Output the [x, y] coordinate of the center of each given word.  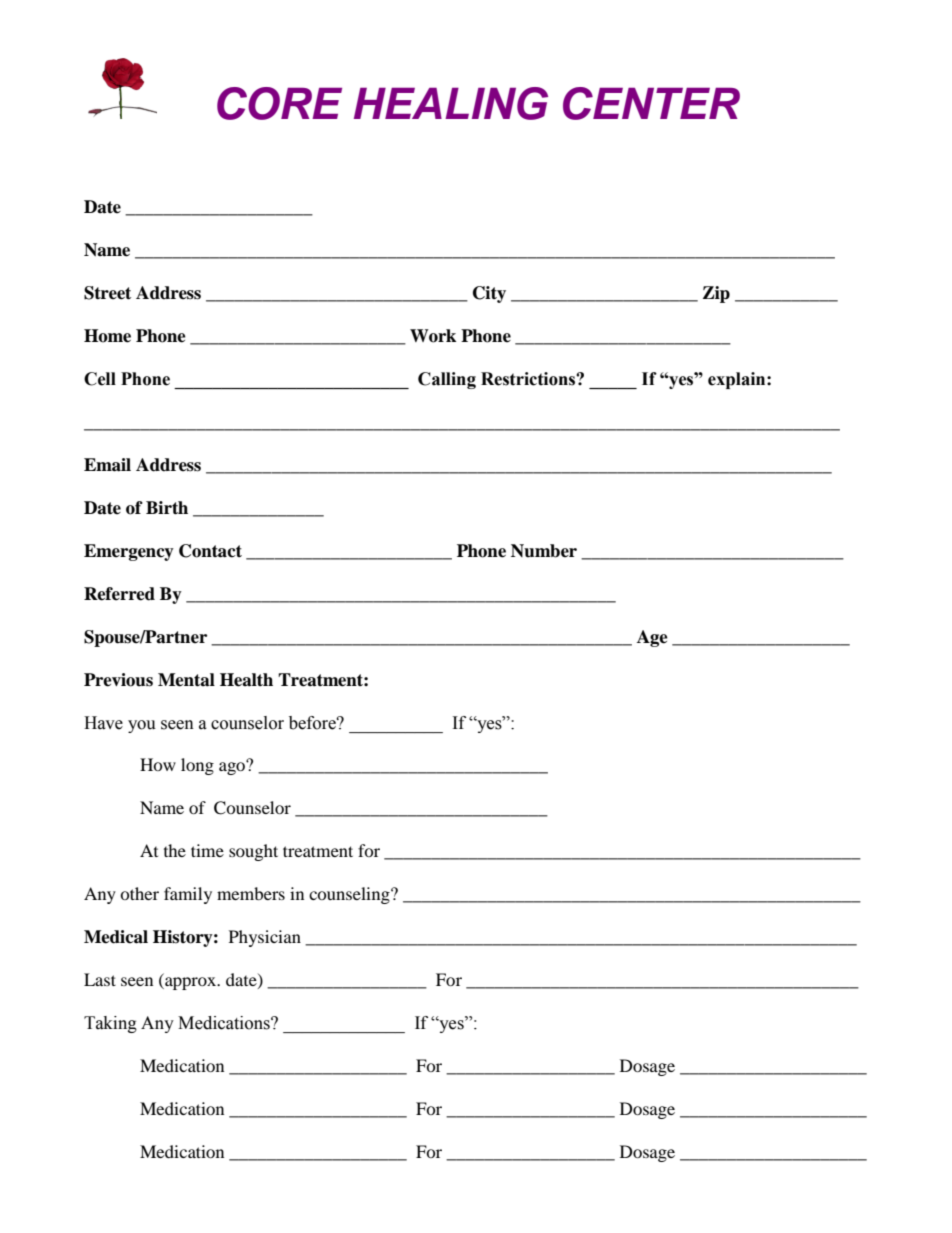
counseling [350, 895]
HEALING [451, 103]
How [158, 764]
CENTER [651, 103]
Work [433, 336]
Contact [210, 551]
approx [191, 983]
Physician [265, 938]
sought [253, 852]
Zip [716, 294]
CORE [279, 103]
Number [544, 551]
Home [107, 336]
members [251, 893]
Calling [447, 380]
